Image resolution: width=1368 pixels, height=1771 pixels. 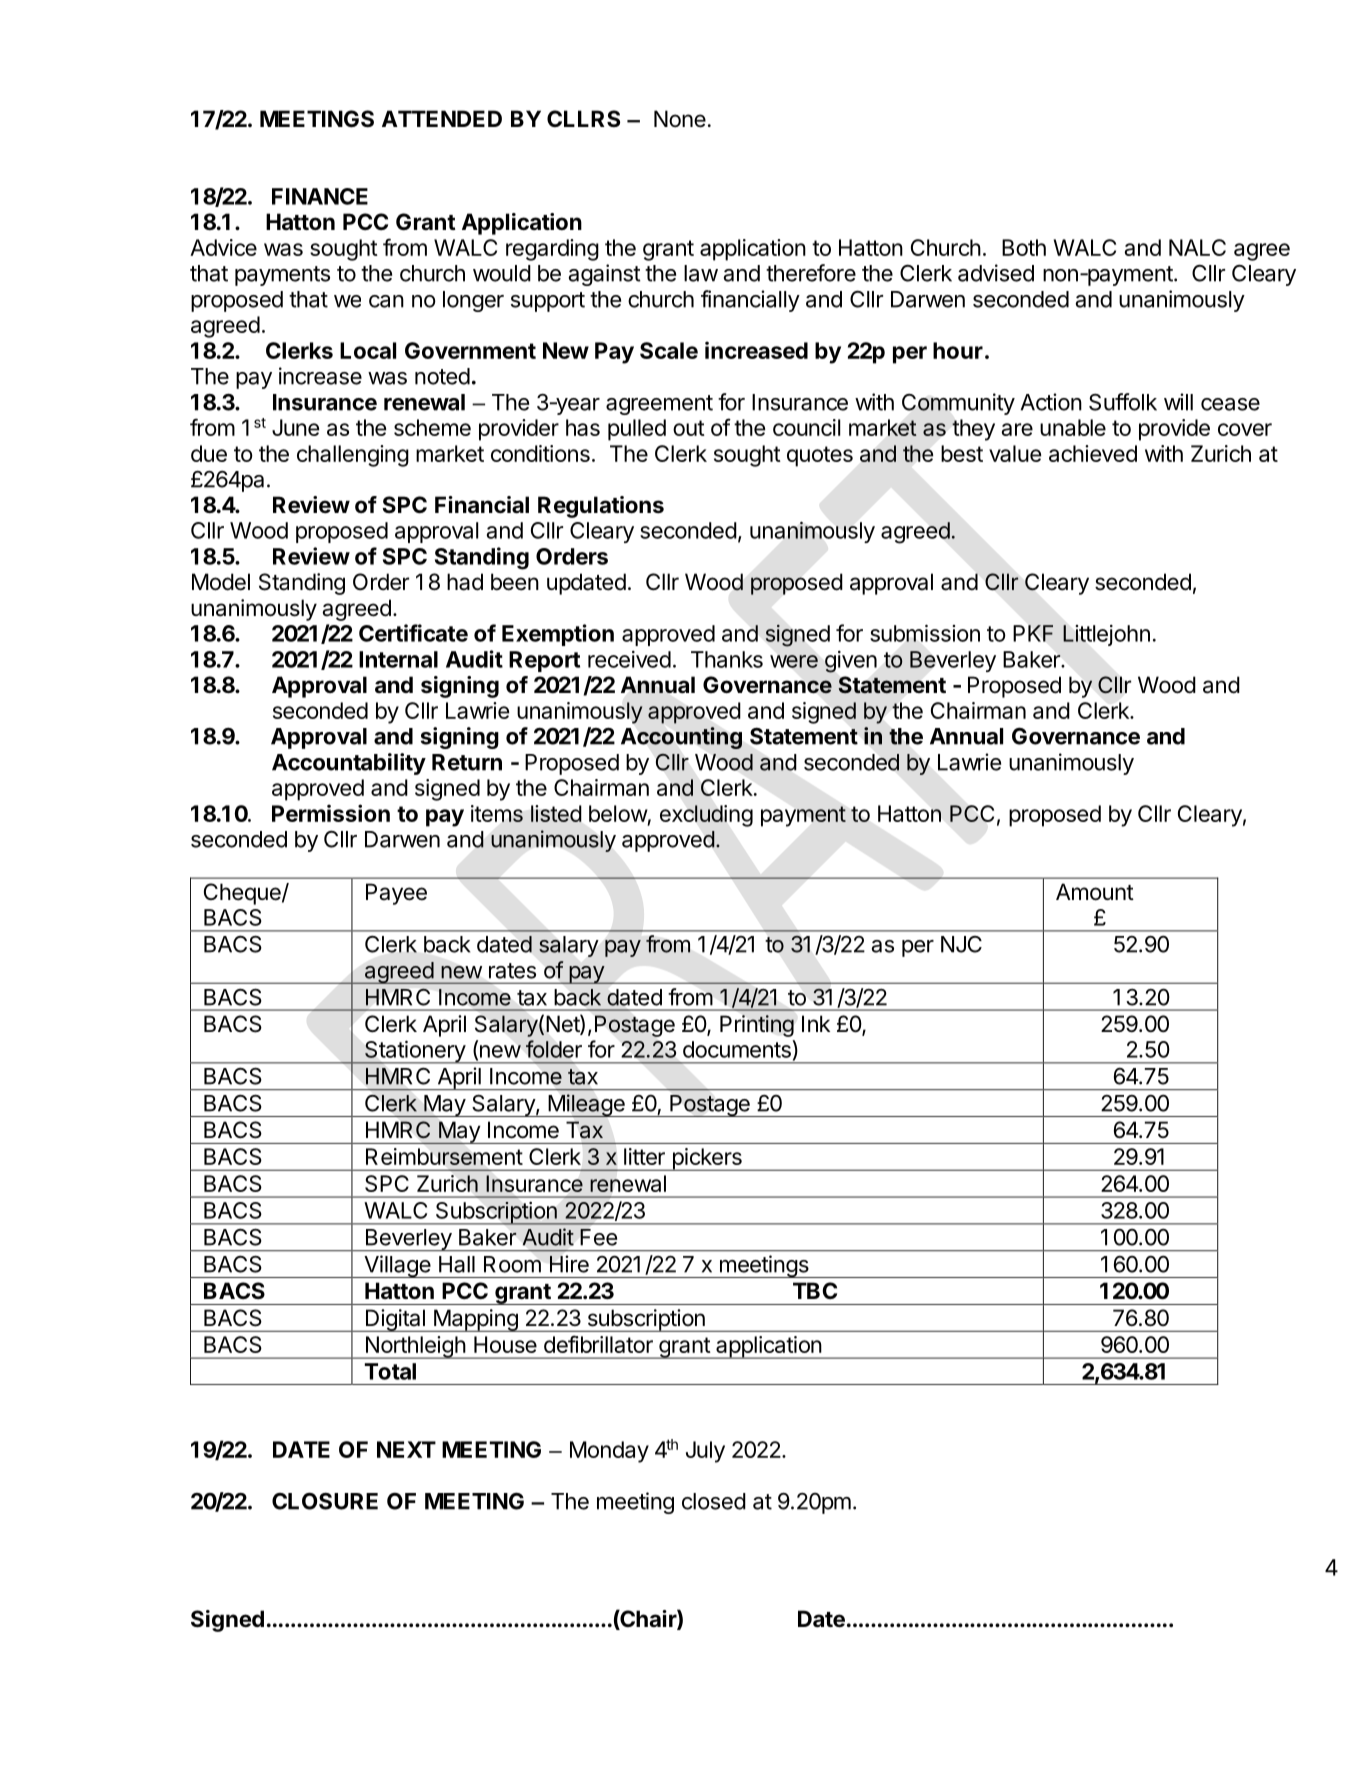 I want to click on out, so click(x=689, y=428).
